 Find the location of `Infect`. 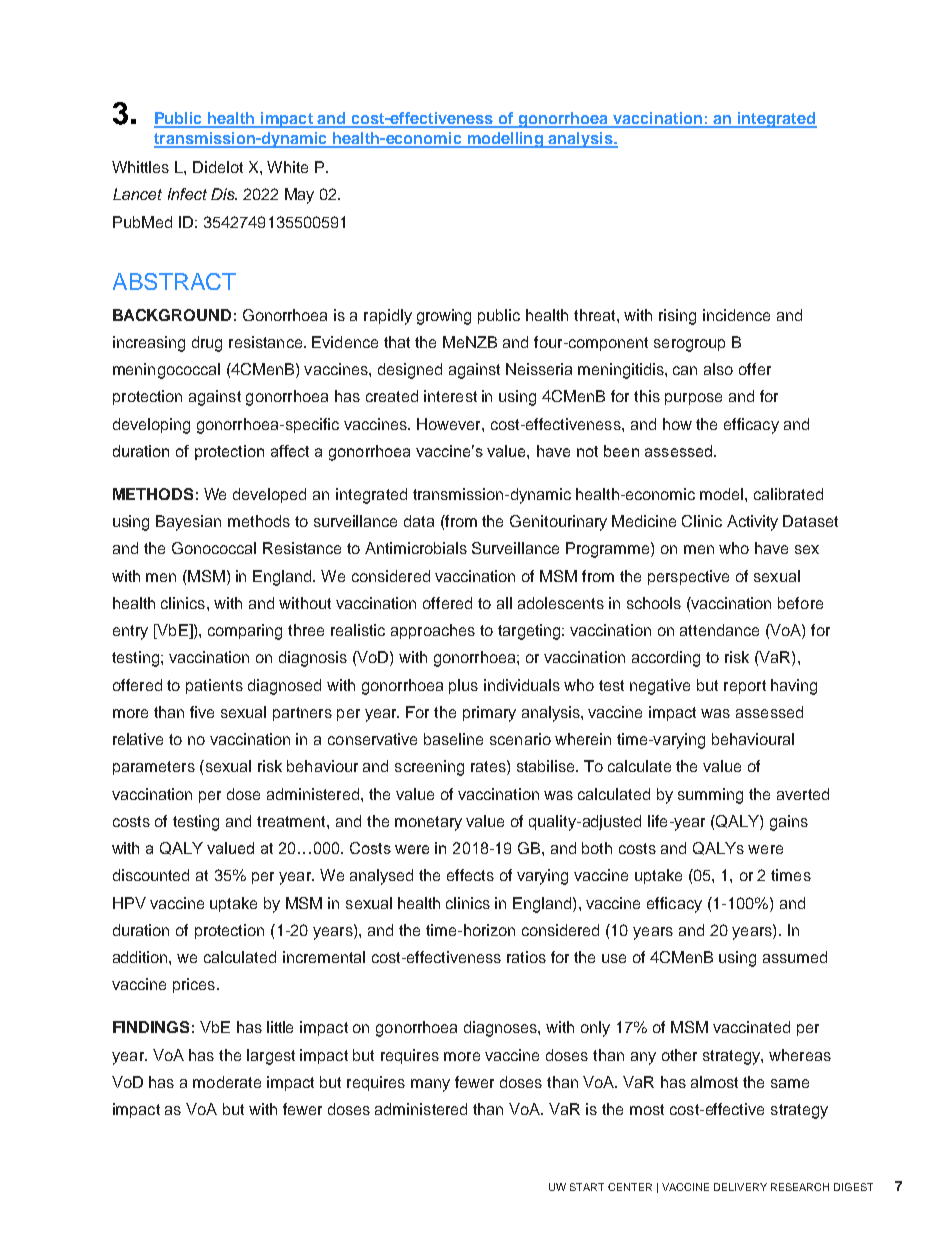

Infect is located at coordinates (187, 194).
